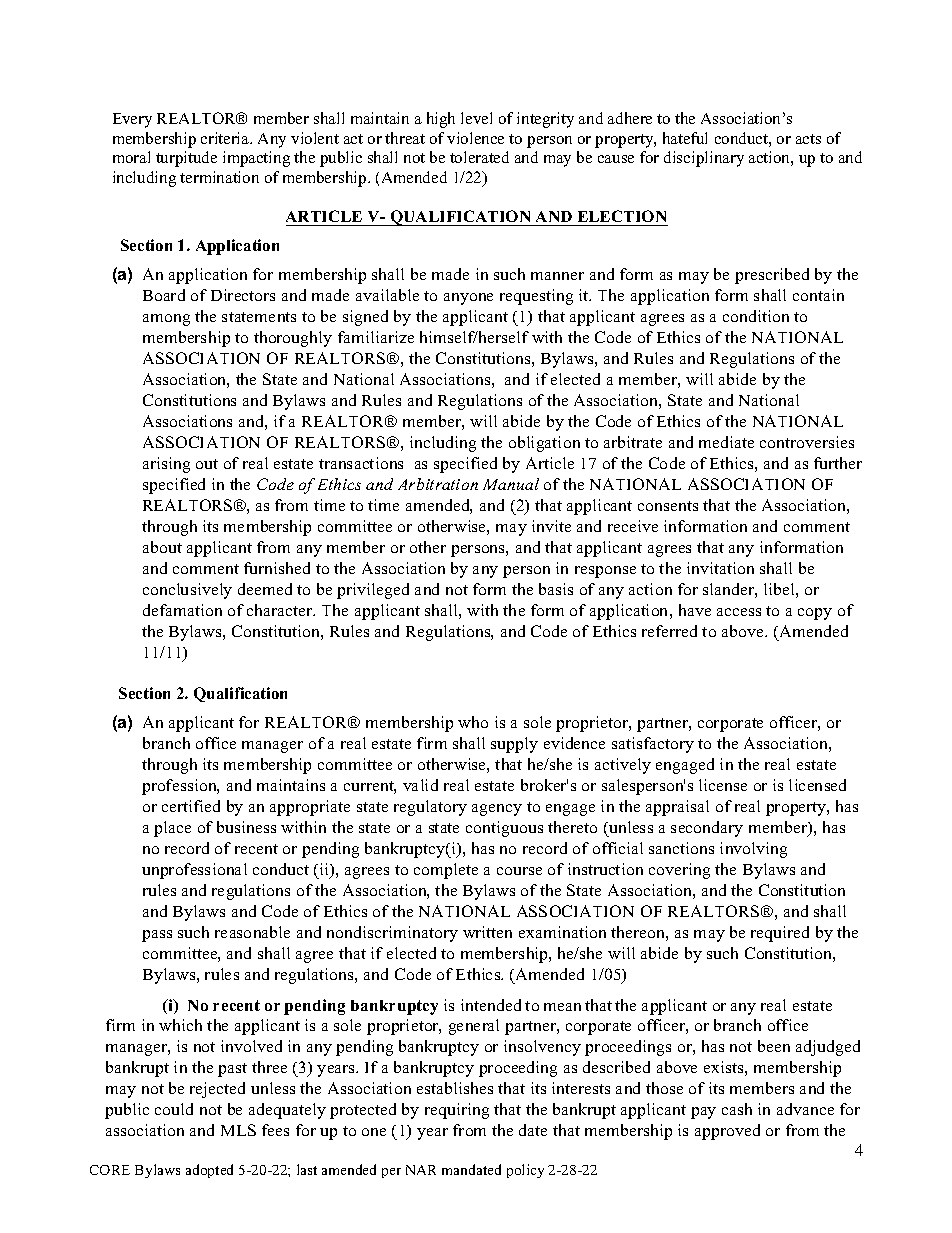  I want to click on MLS, so click(238, 1130).
